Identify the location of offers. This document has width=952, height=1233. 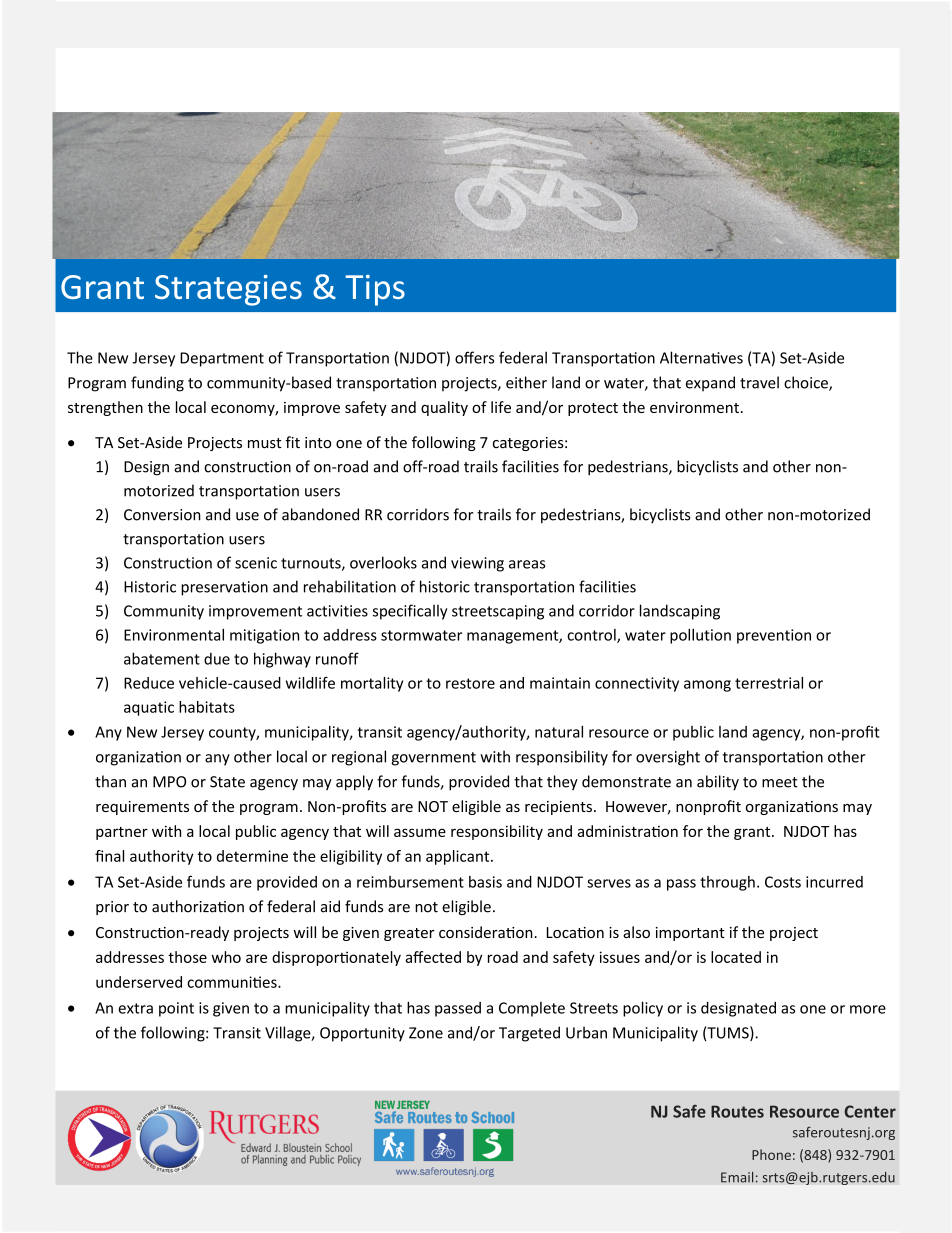
(474, 357).
